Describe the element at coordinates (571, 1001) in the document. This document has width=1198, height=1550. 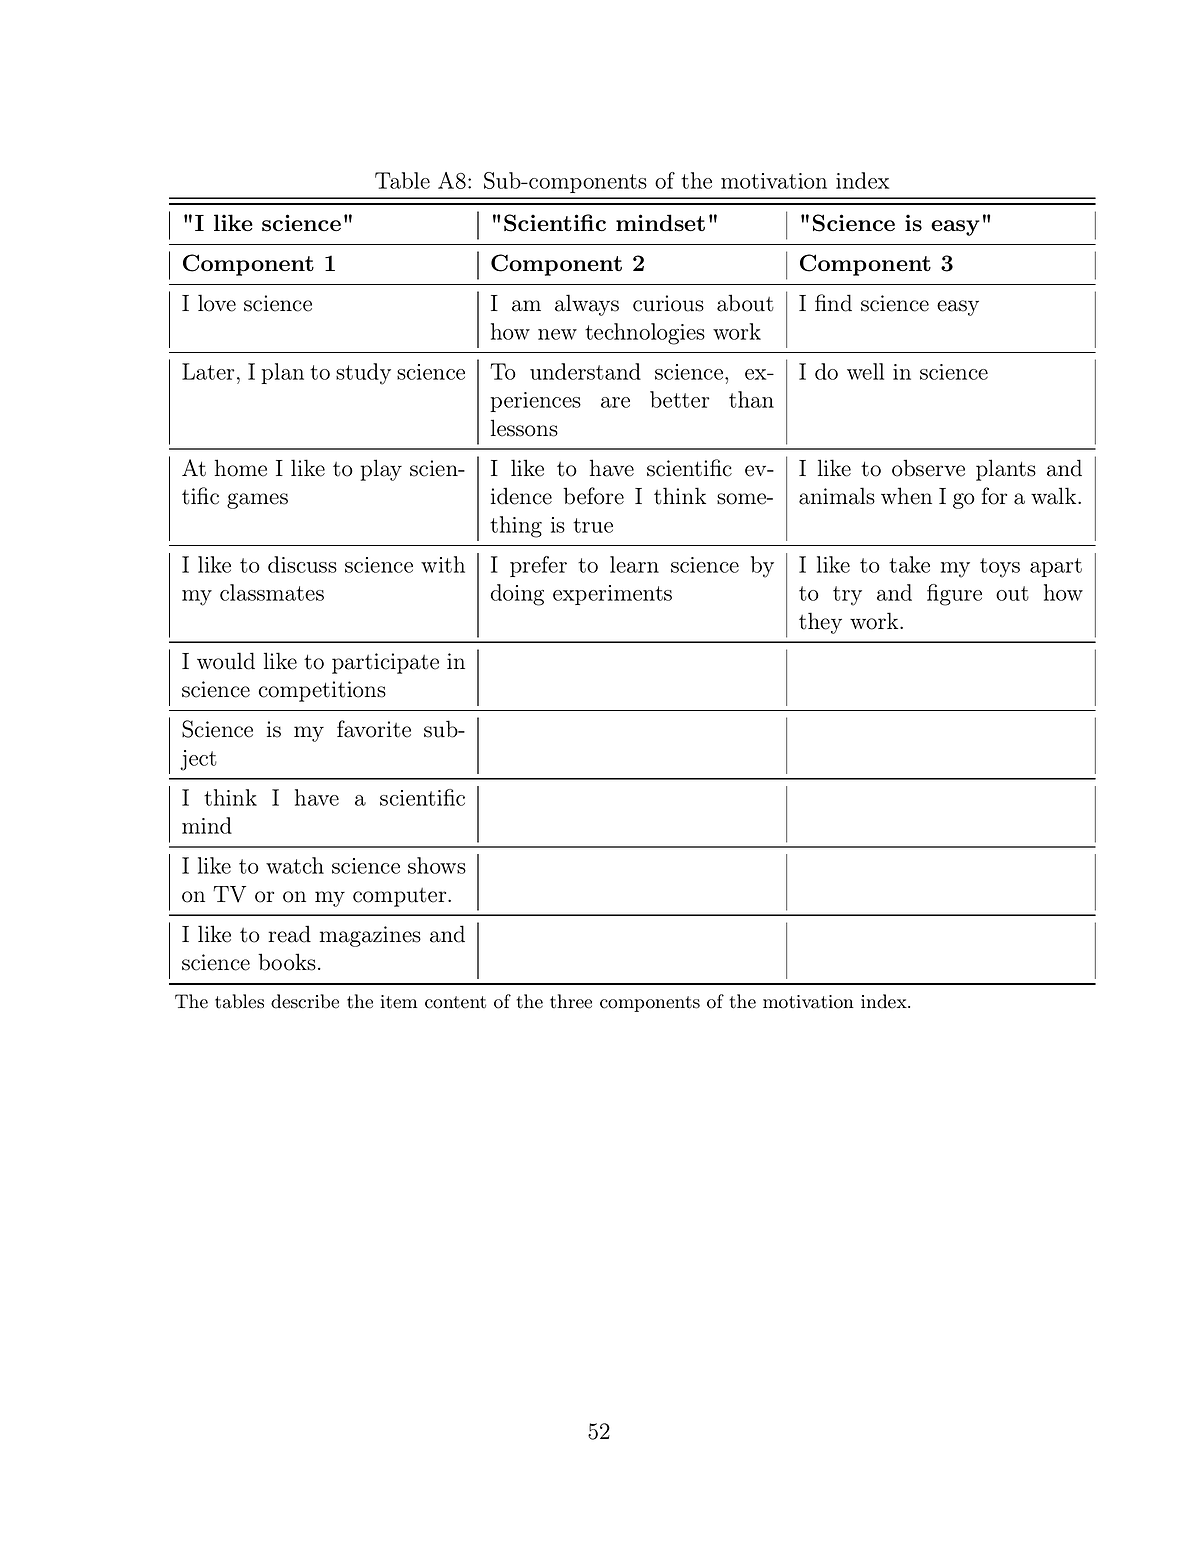
I see `three` at that location.
